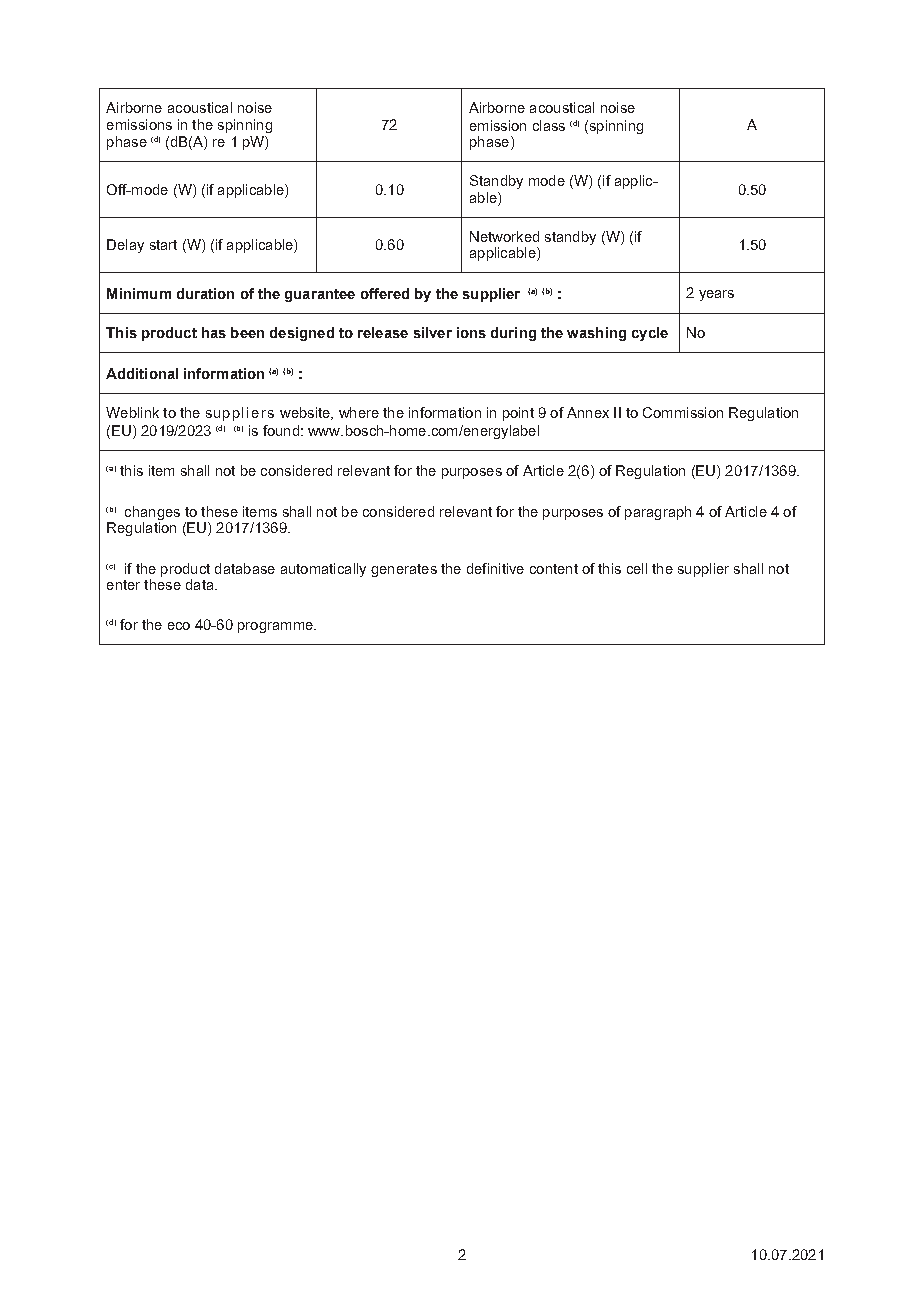 The image size is (924, 1308). What do you see at coordinates (404, 570) in the screenshot?
I see `generates` at bounding box center [404, 570].
